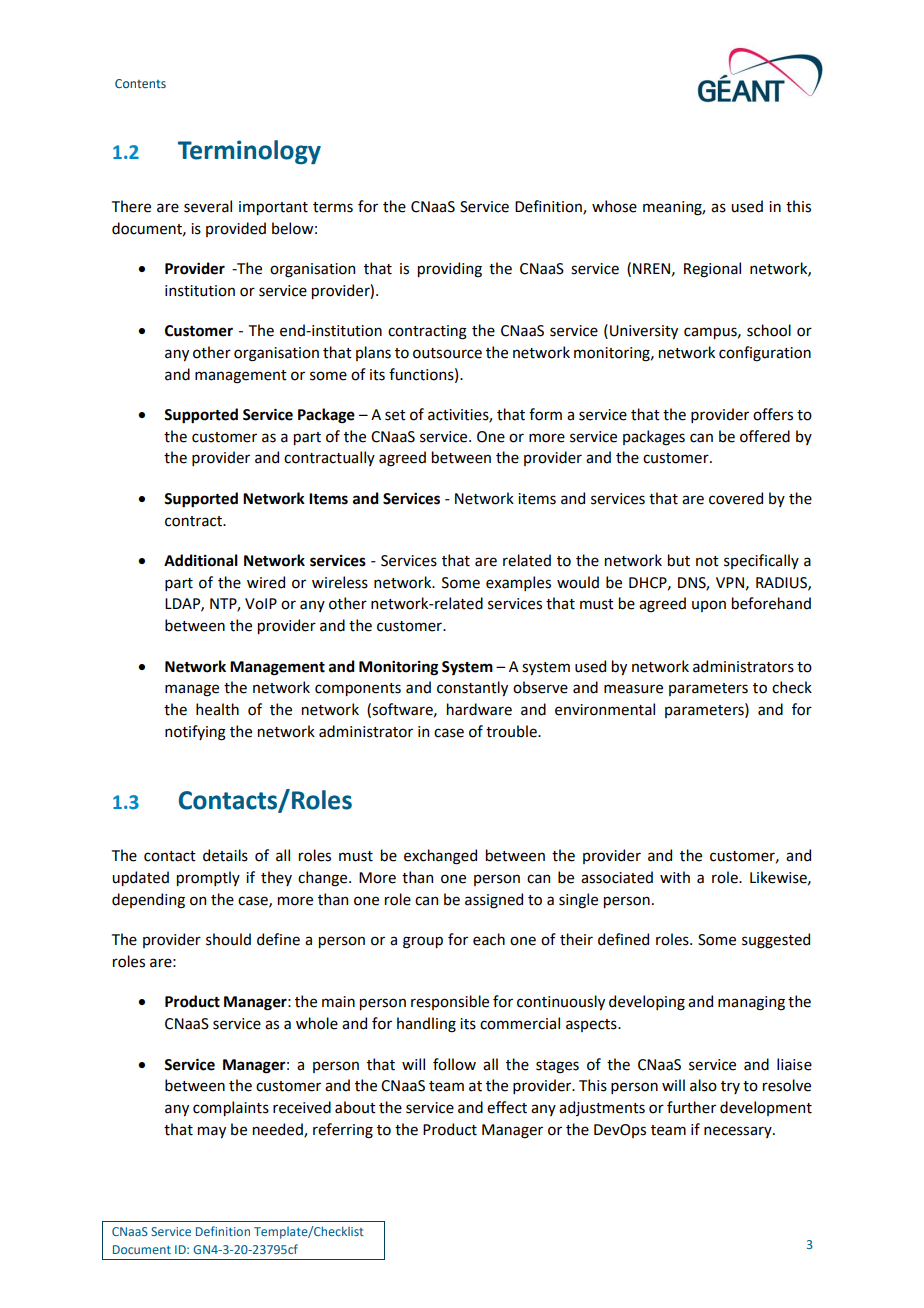 This screenshot has width=924, height=1308. What do you see at coordinates (675, 877) in the screenshot?
I see `with` at bounding box center [675, 877].
